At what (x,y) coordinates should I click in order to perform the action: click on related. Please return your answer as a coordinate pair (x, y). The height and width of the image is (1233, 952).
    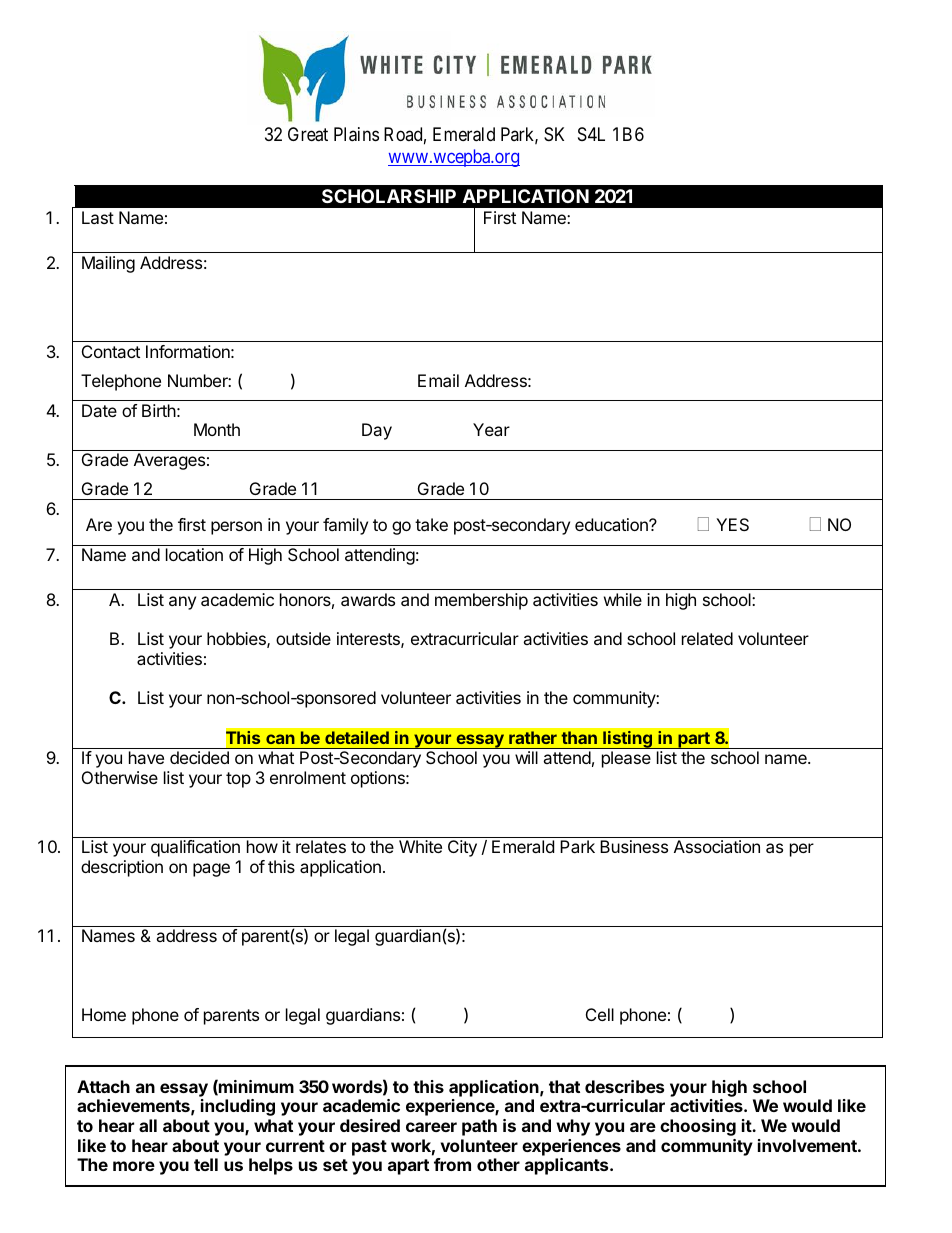
    Looking at the image, I should click on (707, 638).
